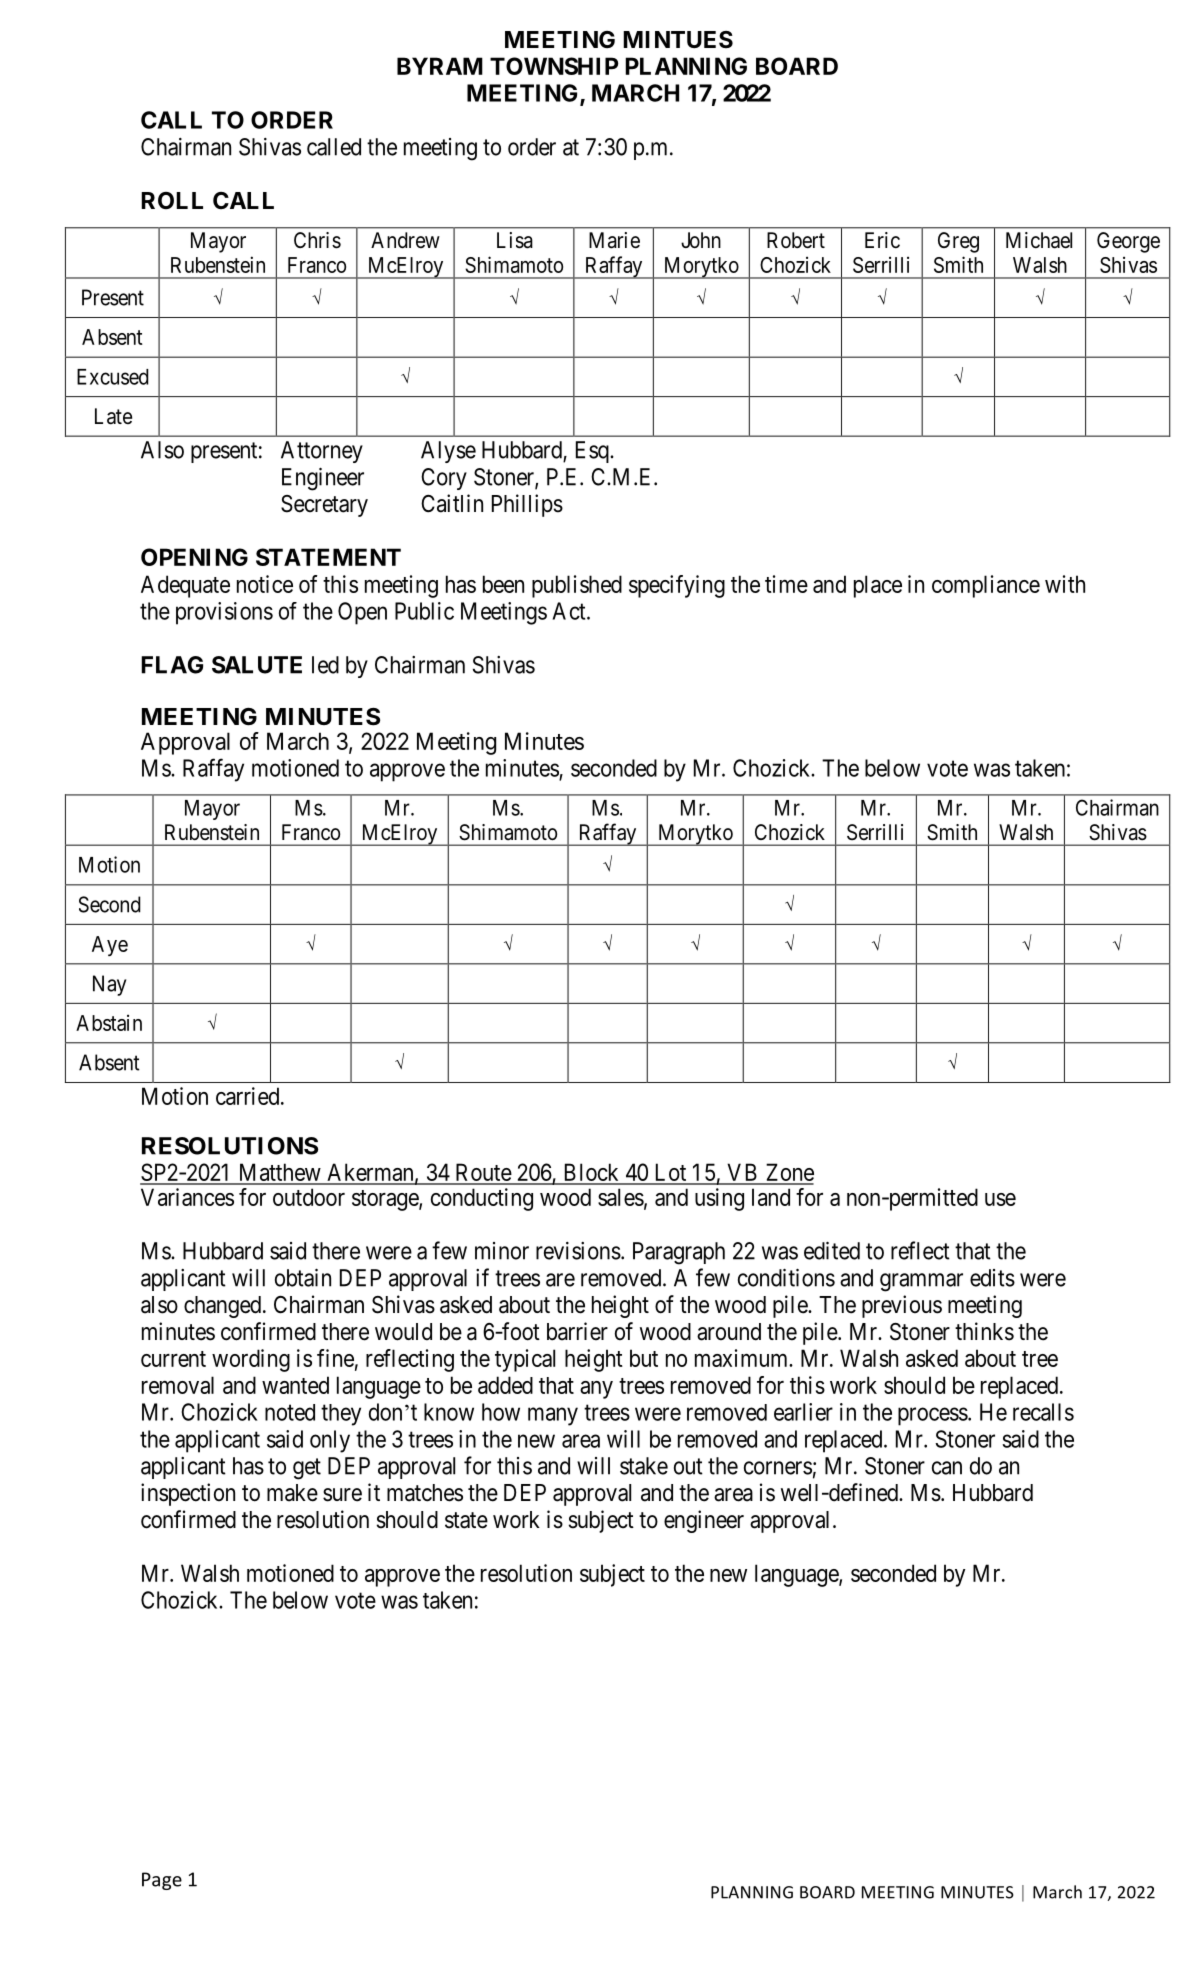 The image size is (1191, 1962). What do you see at coordinates (644, 1466) in the document?
I see `stake` at bounding box center [644, 1466].
